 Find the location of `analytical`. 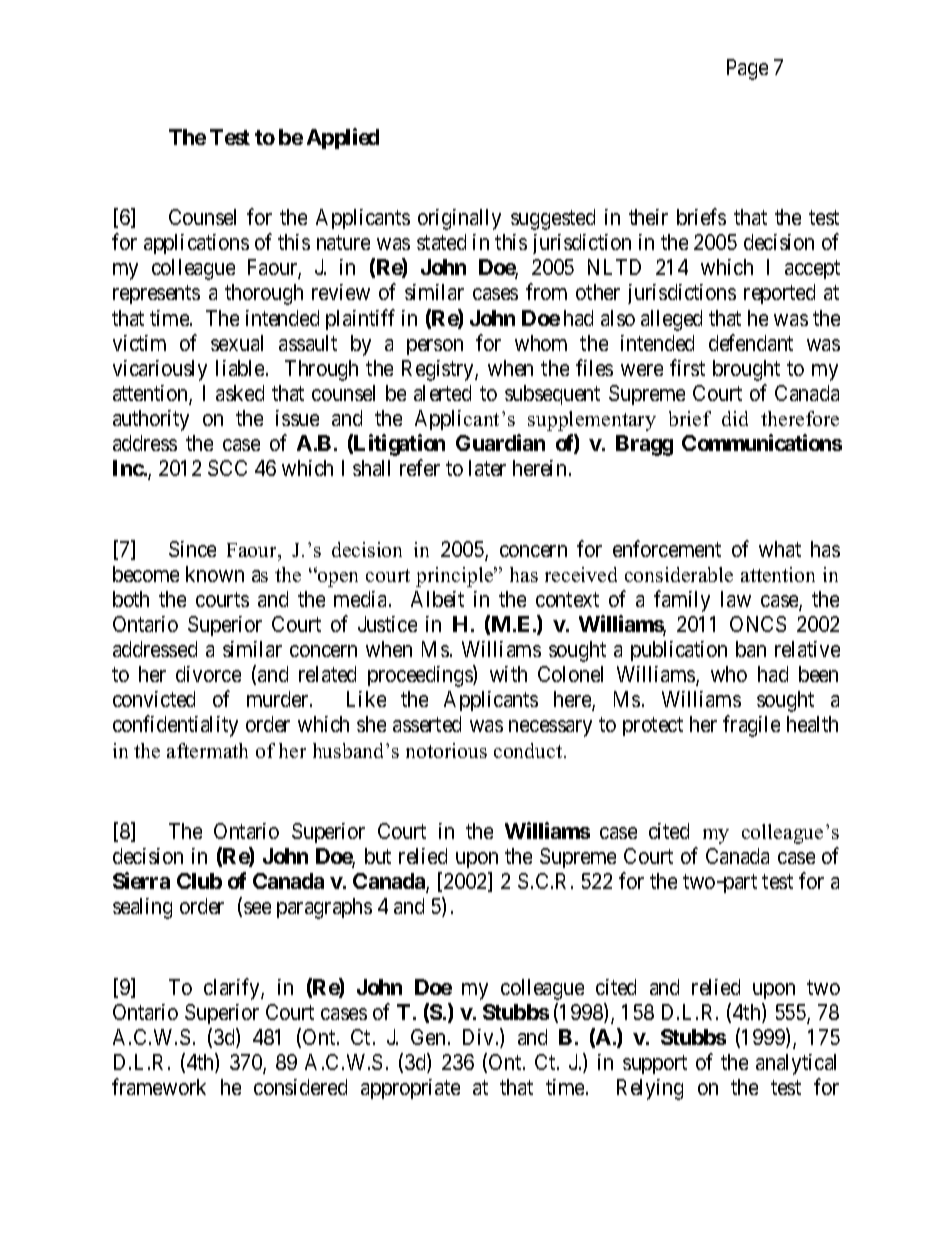

analytical is located at coordinates (796, 1064).
